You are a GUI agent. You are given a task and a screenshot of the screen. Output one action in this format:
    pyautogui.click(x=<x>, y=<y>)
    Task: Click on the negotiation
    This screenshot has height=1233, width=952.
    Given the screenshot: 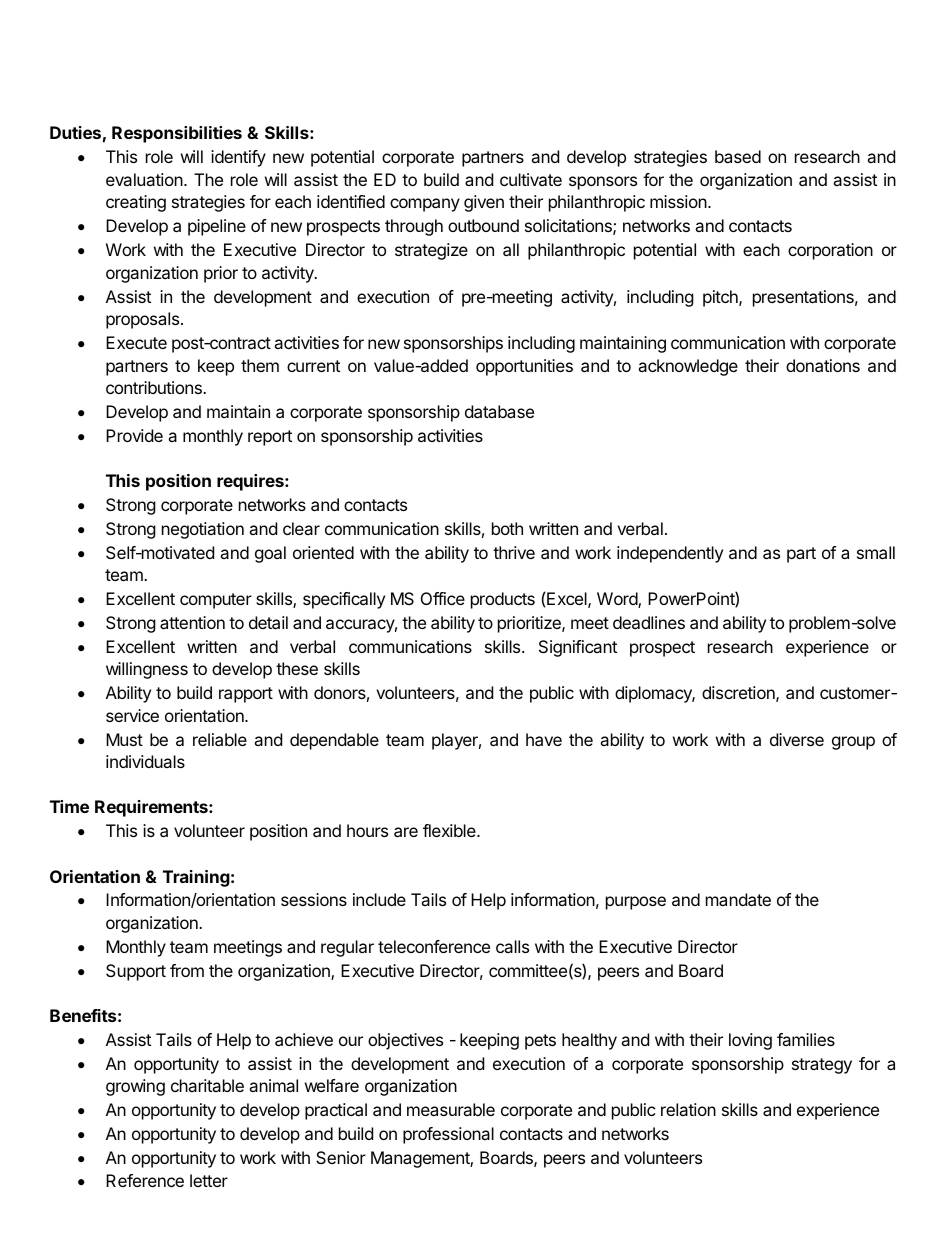 What is the action you would take?
    pyautogui.click(x=203, y=530)
